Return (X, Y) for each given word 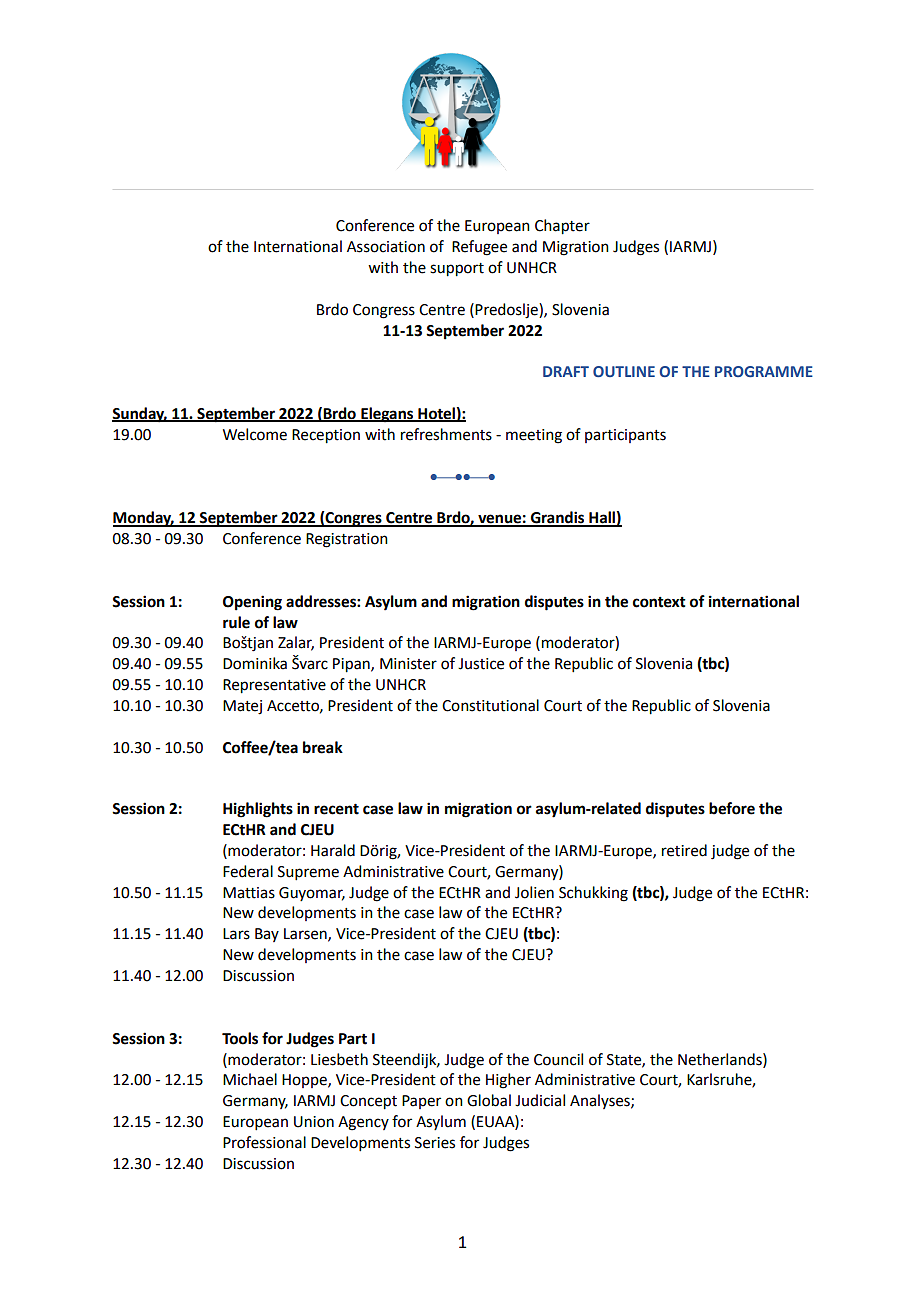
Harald (333, 850)
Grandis (558, 518)
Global (489, 1100)
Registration (347, 540)
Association (386, 247)
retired (684, 850)
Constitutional (490, 705)
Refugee (479, 248)
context (659, 602)
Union (314, 1122)
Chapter (562, 227)
